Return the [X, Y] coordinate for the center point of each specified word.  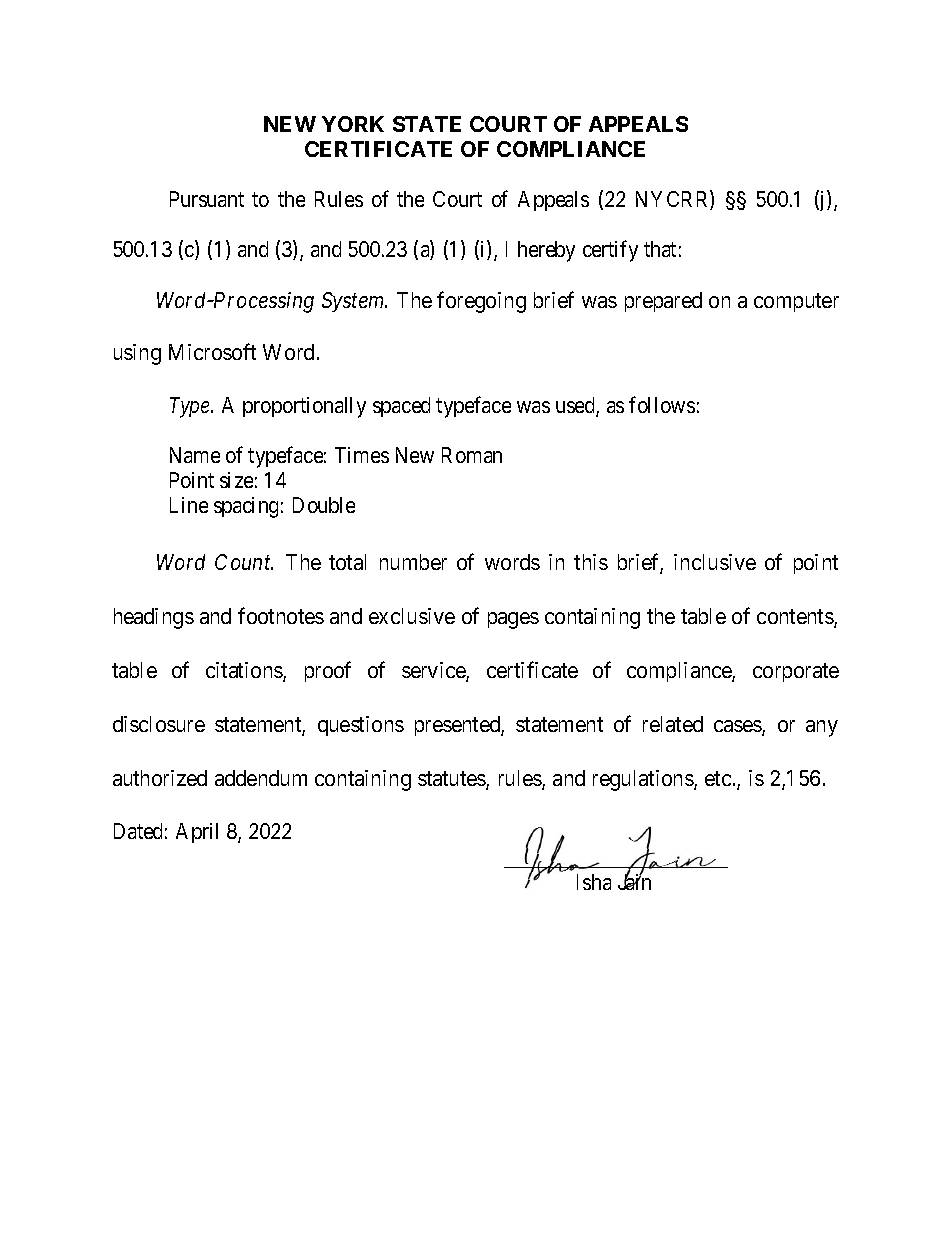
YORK [353, 124]
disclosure [159, 724]
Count [244, 562]
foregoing [481, 302]
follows [662, 404]
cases [738, 727]
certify [610, 251]
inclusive [715, 562]
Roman [472, 455]
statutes [452, 780]
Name [195, 455]
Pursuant [207, 199]
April [197, 833]
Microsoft [212, 351]
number [413, 562]
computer [796, 302]
